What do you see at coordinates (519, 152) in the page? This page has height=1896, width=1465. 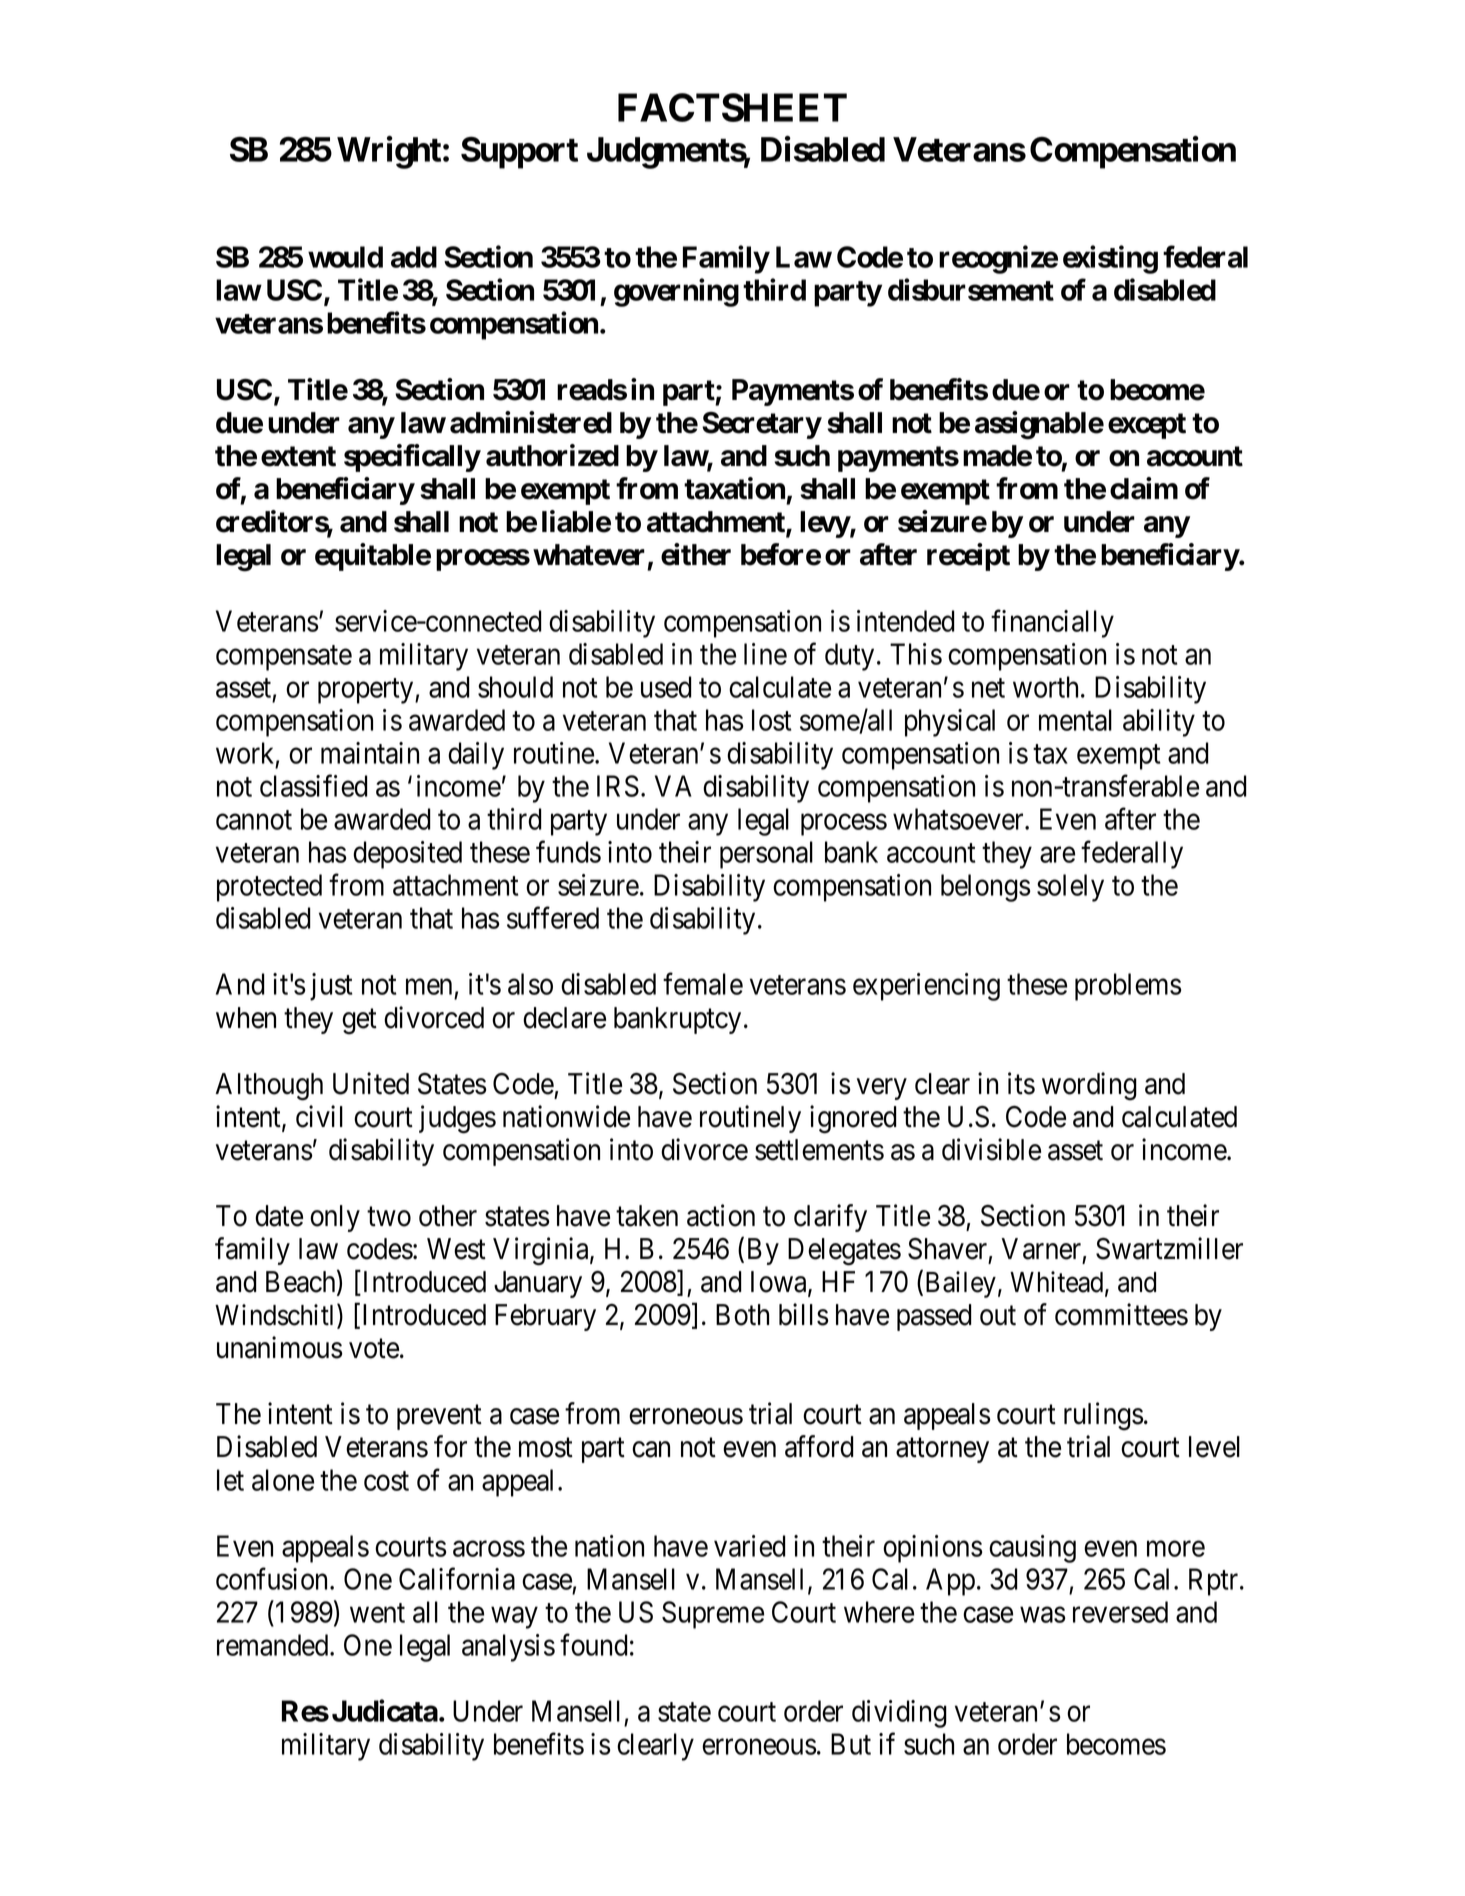 I see `Support` at bounding box center [519, 152].
